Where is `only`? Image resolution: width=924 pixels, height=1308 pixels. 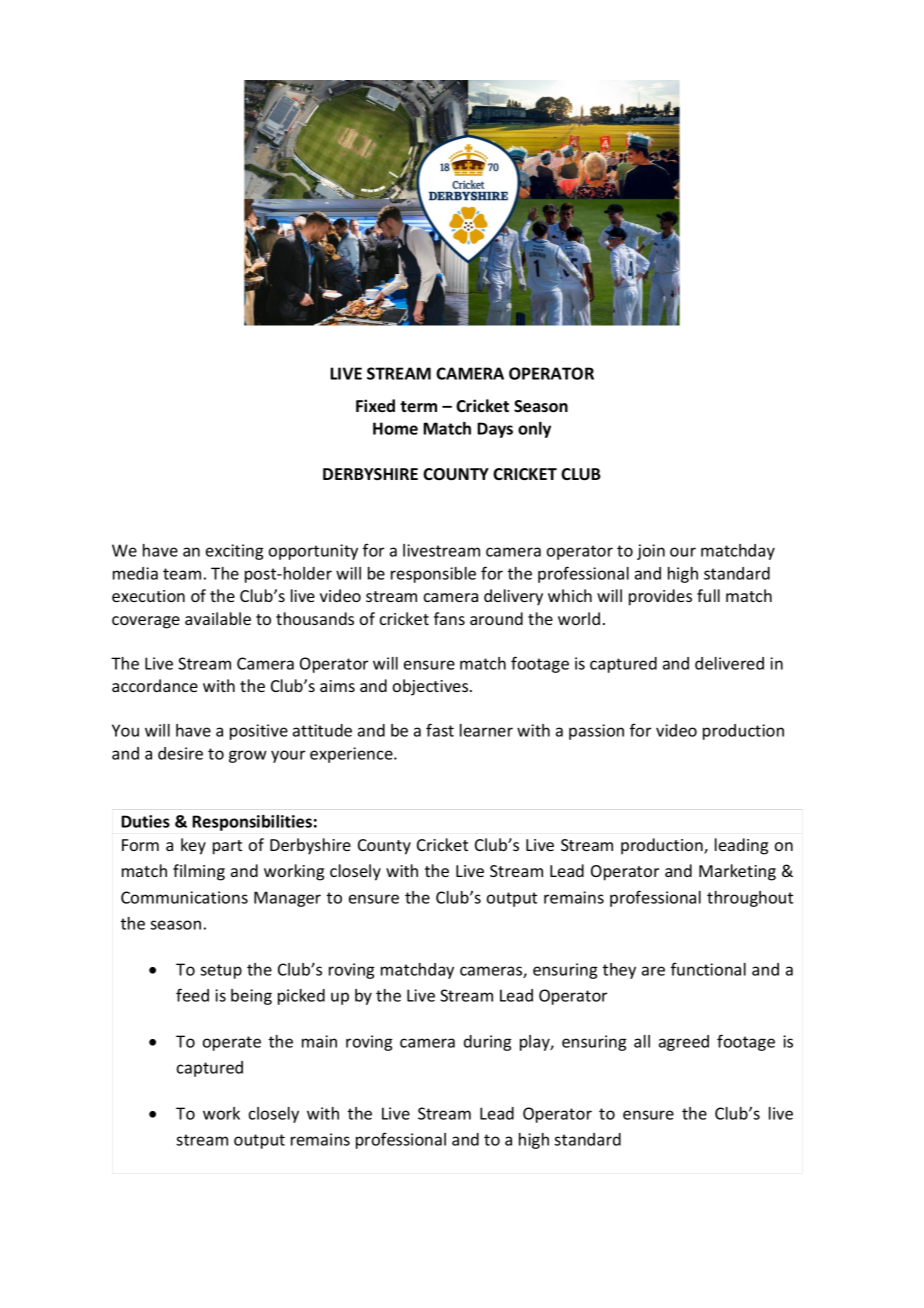
only is located at coordinates (534, 430).
